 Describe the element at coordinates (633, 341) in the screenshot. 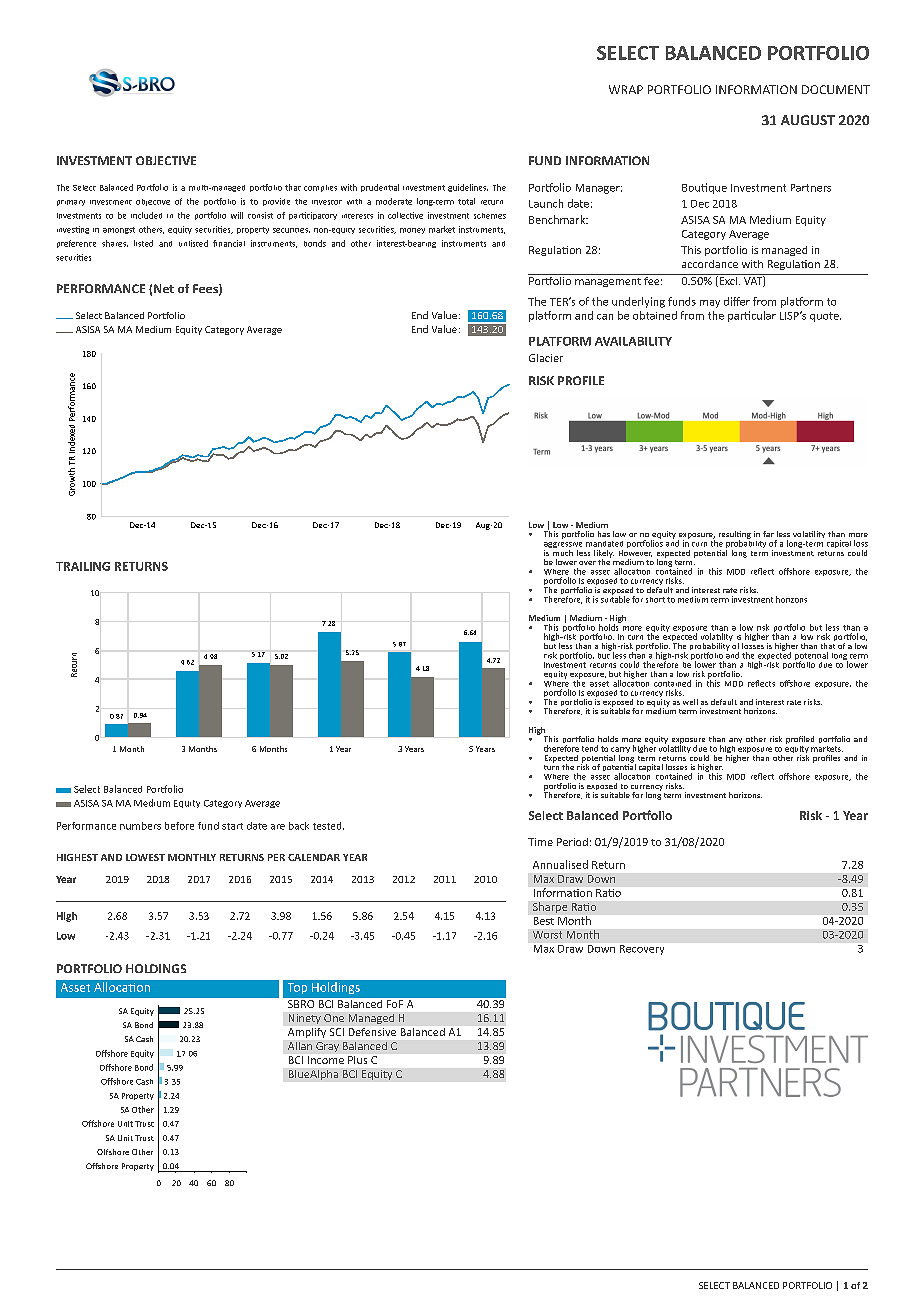

I see `AVAILABILITY` at that location.
